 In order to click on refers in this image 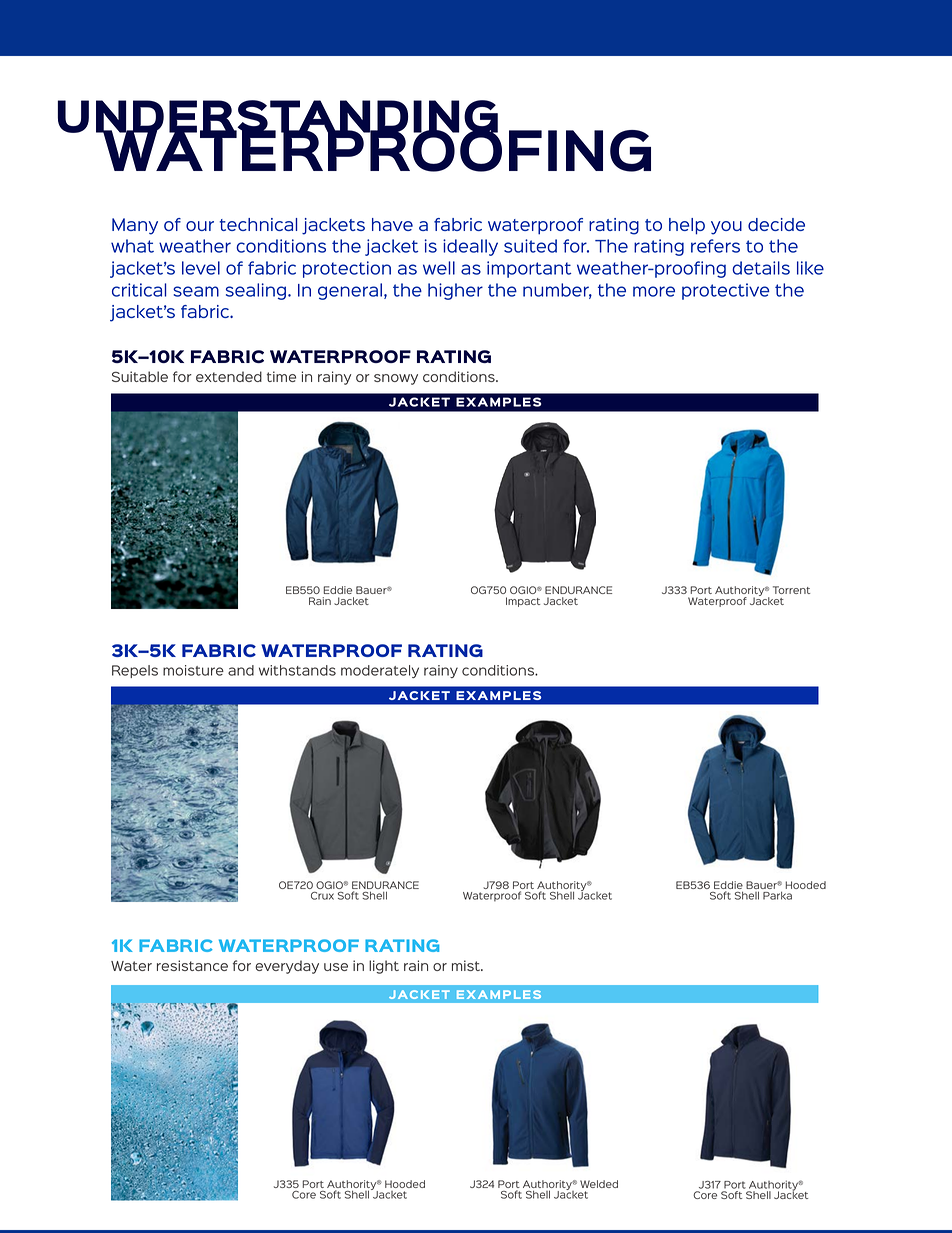, I will do `click(715, 246)`.
